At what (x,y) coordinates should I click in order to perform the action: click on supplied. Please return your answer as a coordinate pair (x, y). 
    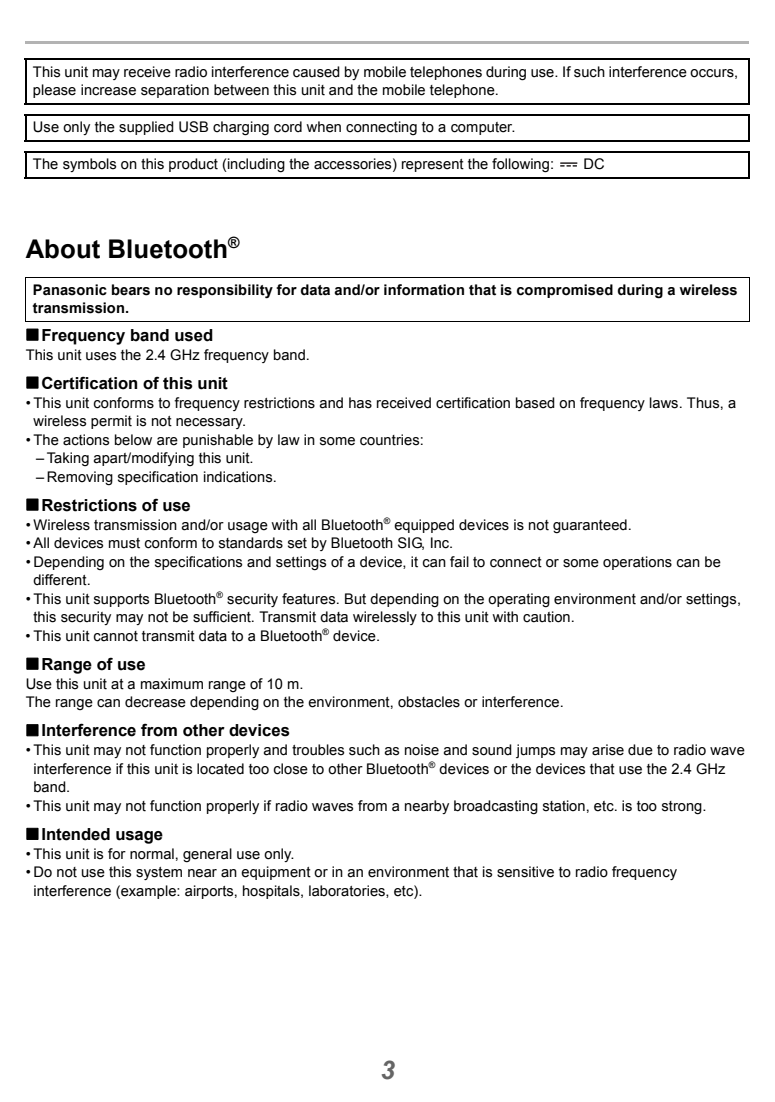
    Looking at the image, I should click on (146, 128).
